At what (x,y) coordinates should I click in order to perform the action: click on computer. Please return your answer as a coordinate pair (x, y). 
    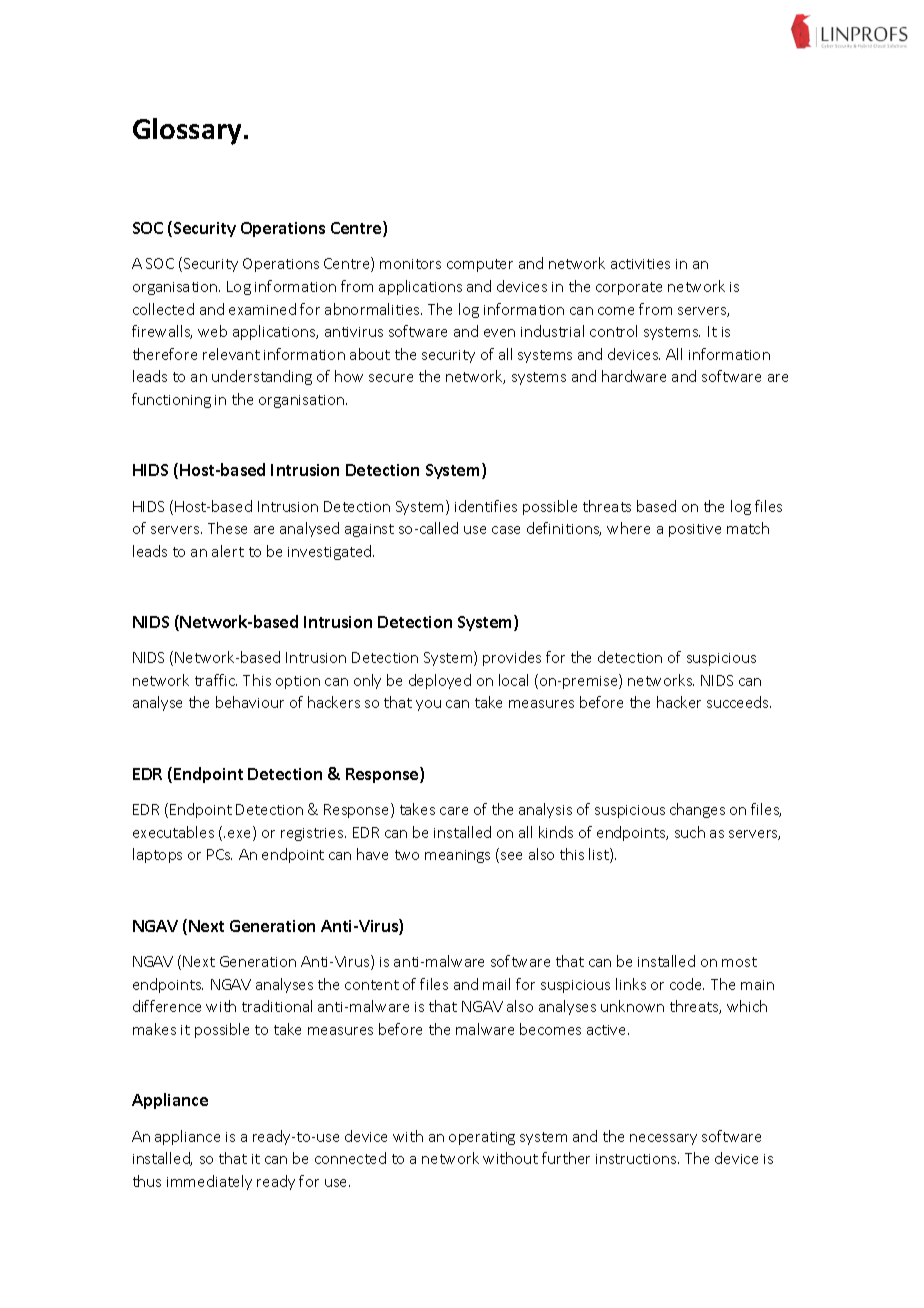
    Looking at the image, I should click on (480, 265).
